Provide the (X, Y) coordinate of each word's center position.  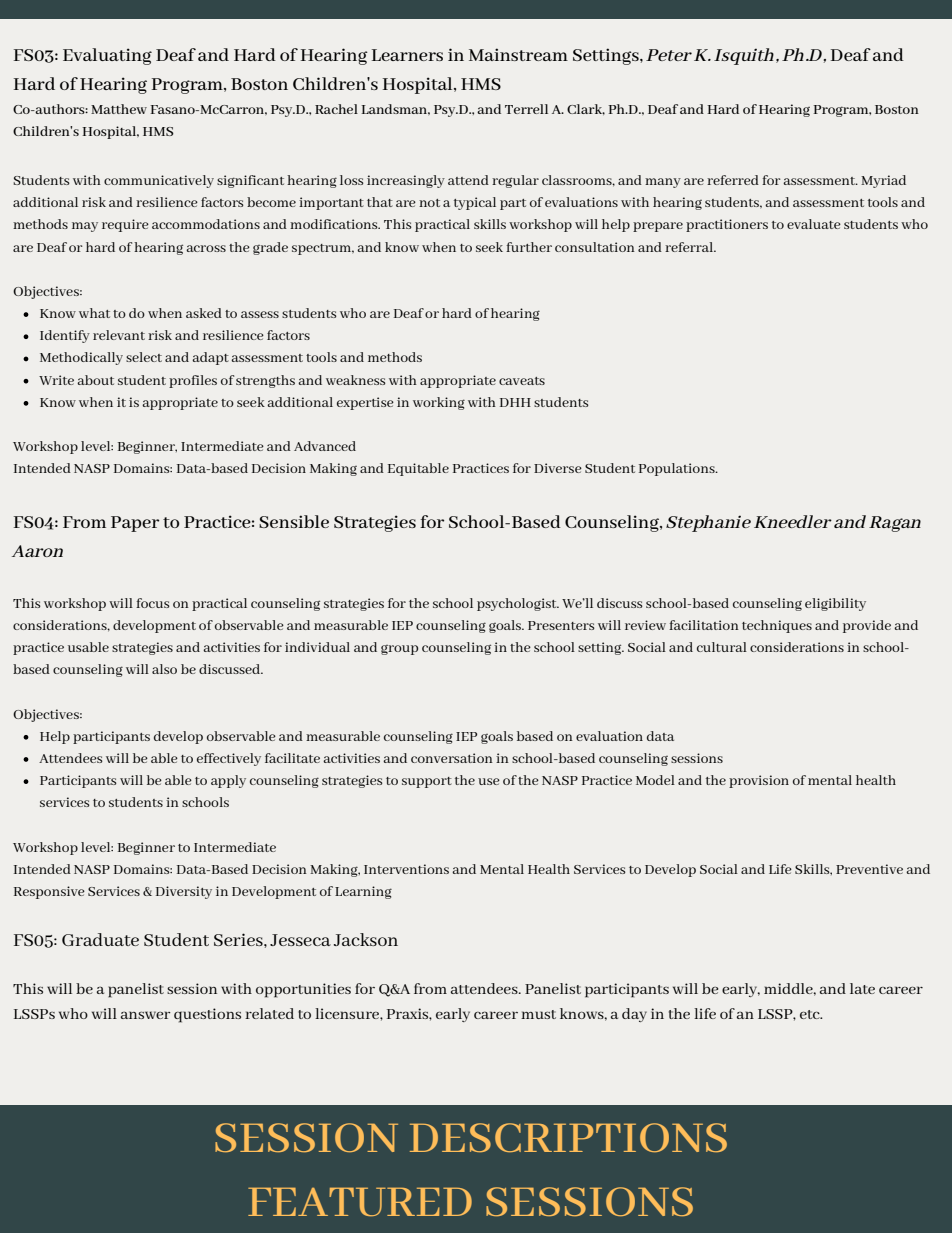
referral (690, 247)
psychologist (518, 604)
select (144, 357)
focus (153, 603)
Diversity (184, 892)
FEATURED (360, 1202)
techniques (777, 626)
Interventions (406, 869)
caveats (522, 381)
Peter (669, 55)
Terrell (526, 109)
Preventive (869, 869)
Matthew (119, 109)
